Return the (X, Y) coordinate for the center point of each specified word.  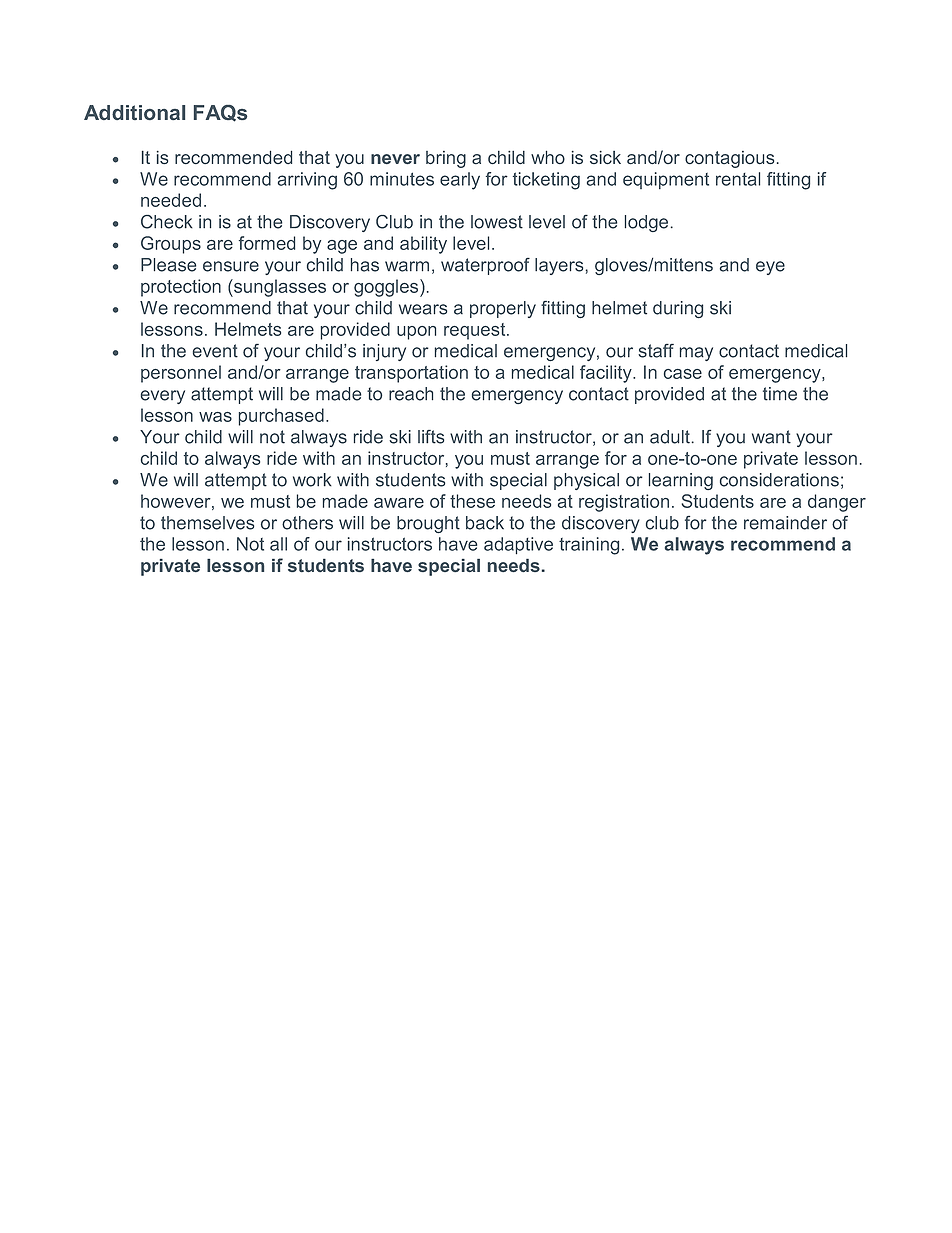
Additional (134, 112)
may (696, 354)
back (485, 523)
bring (446, 159)
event (215, 351)
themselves (207, 523)
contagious (729, 159)
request (476, 331)
